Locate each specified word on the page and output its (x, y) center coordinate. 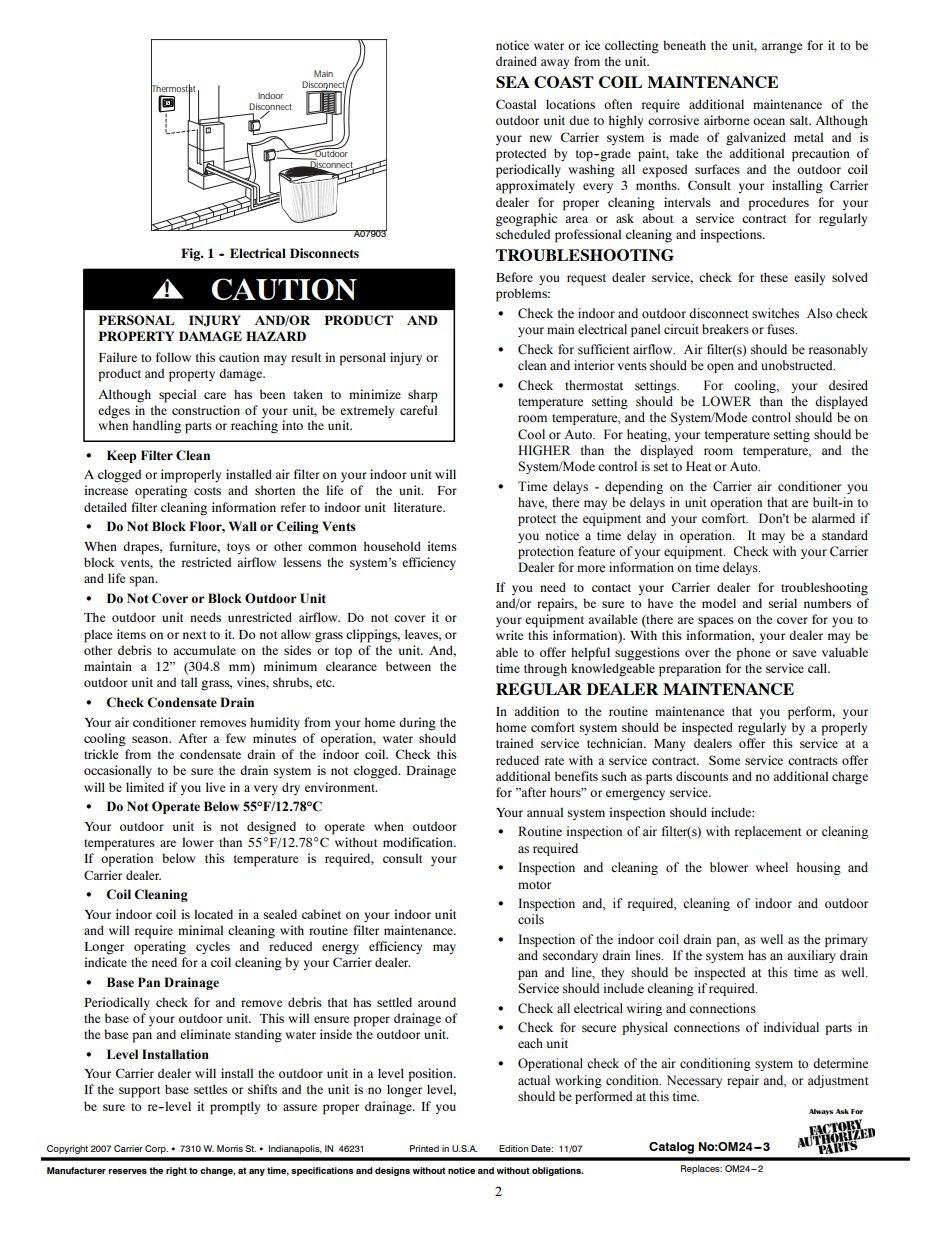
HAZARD (276, 336)
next (194, 635)
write (509, 635)
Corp (156, 1149)
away (555, 64)
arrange (782, 48)
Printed (424, 1148)
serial (782, 603)
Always (821, 1112)
